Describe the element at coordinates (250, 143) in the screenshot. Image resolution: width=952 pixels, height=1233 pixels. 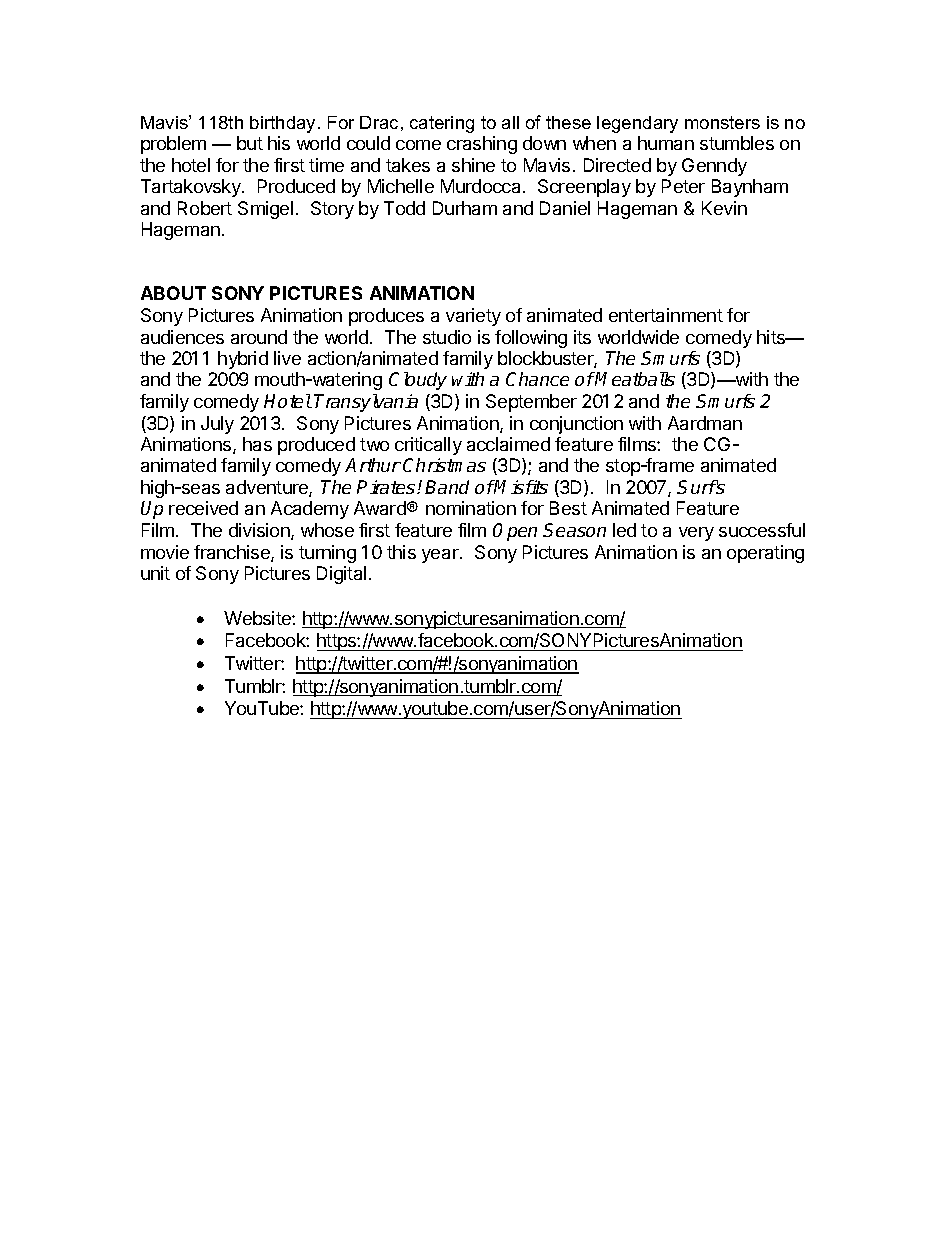
I see `but` at that location.
